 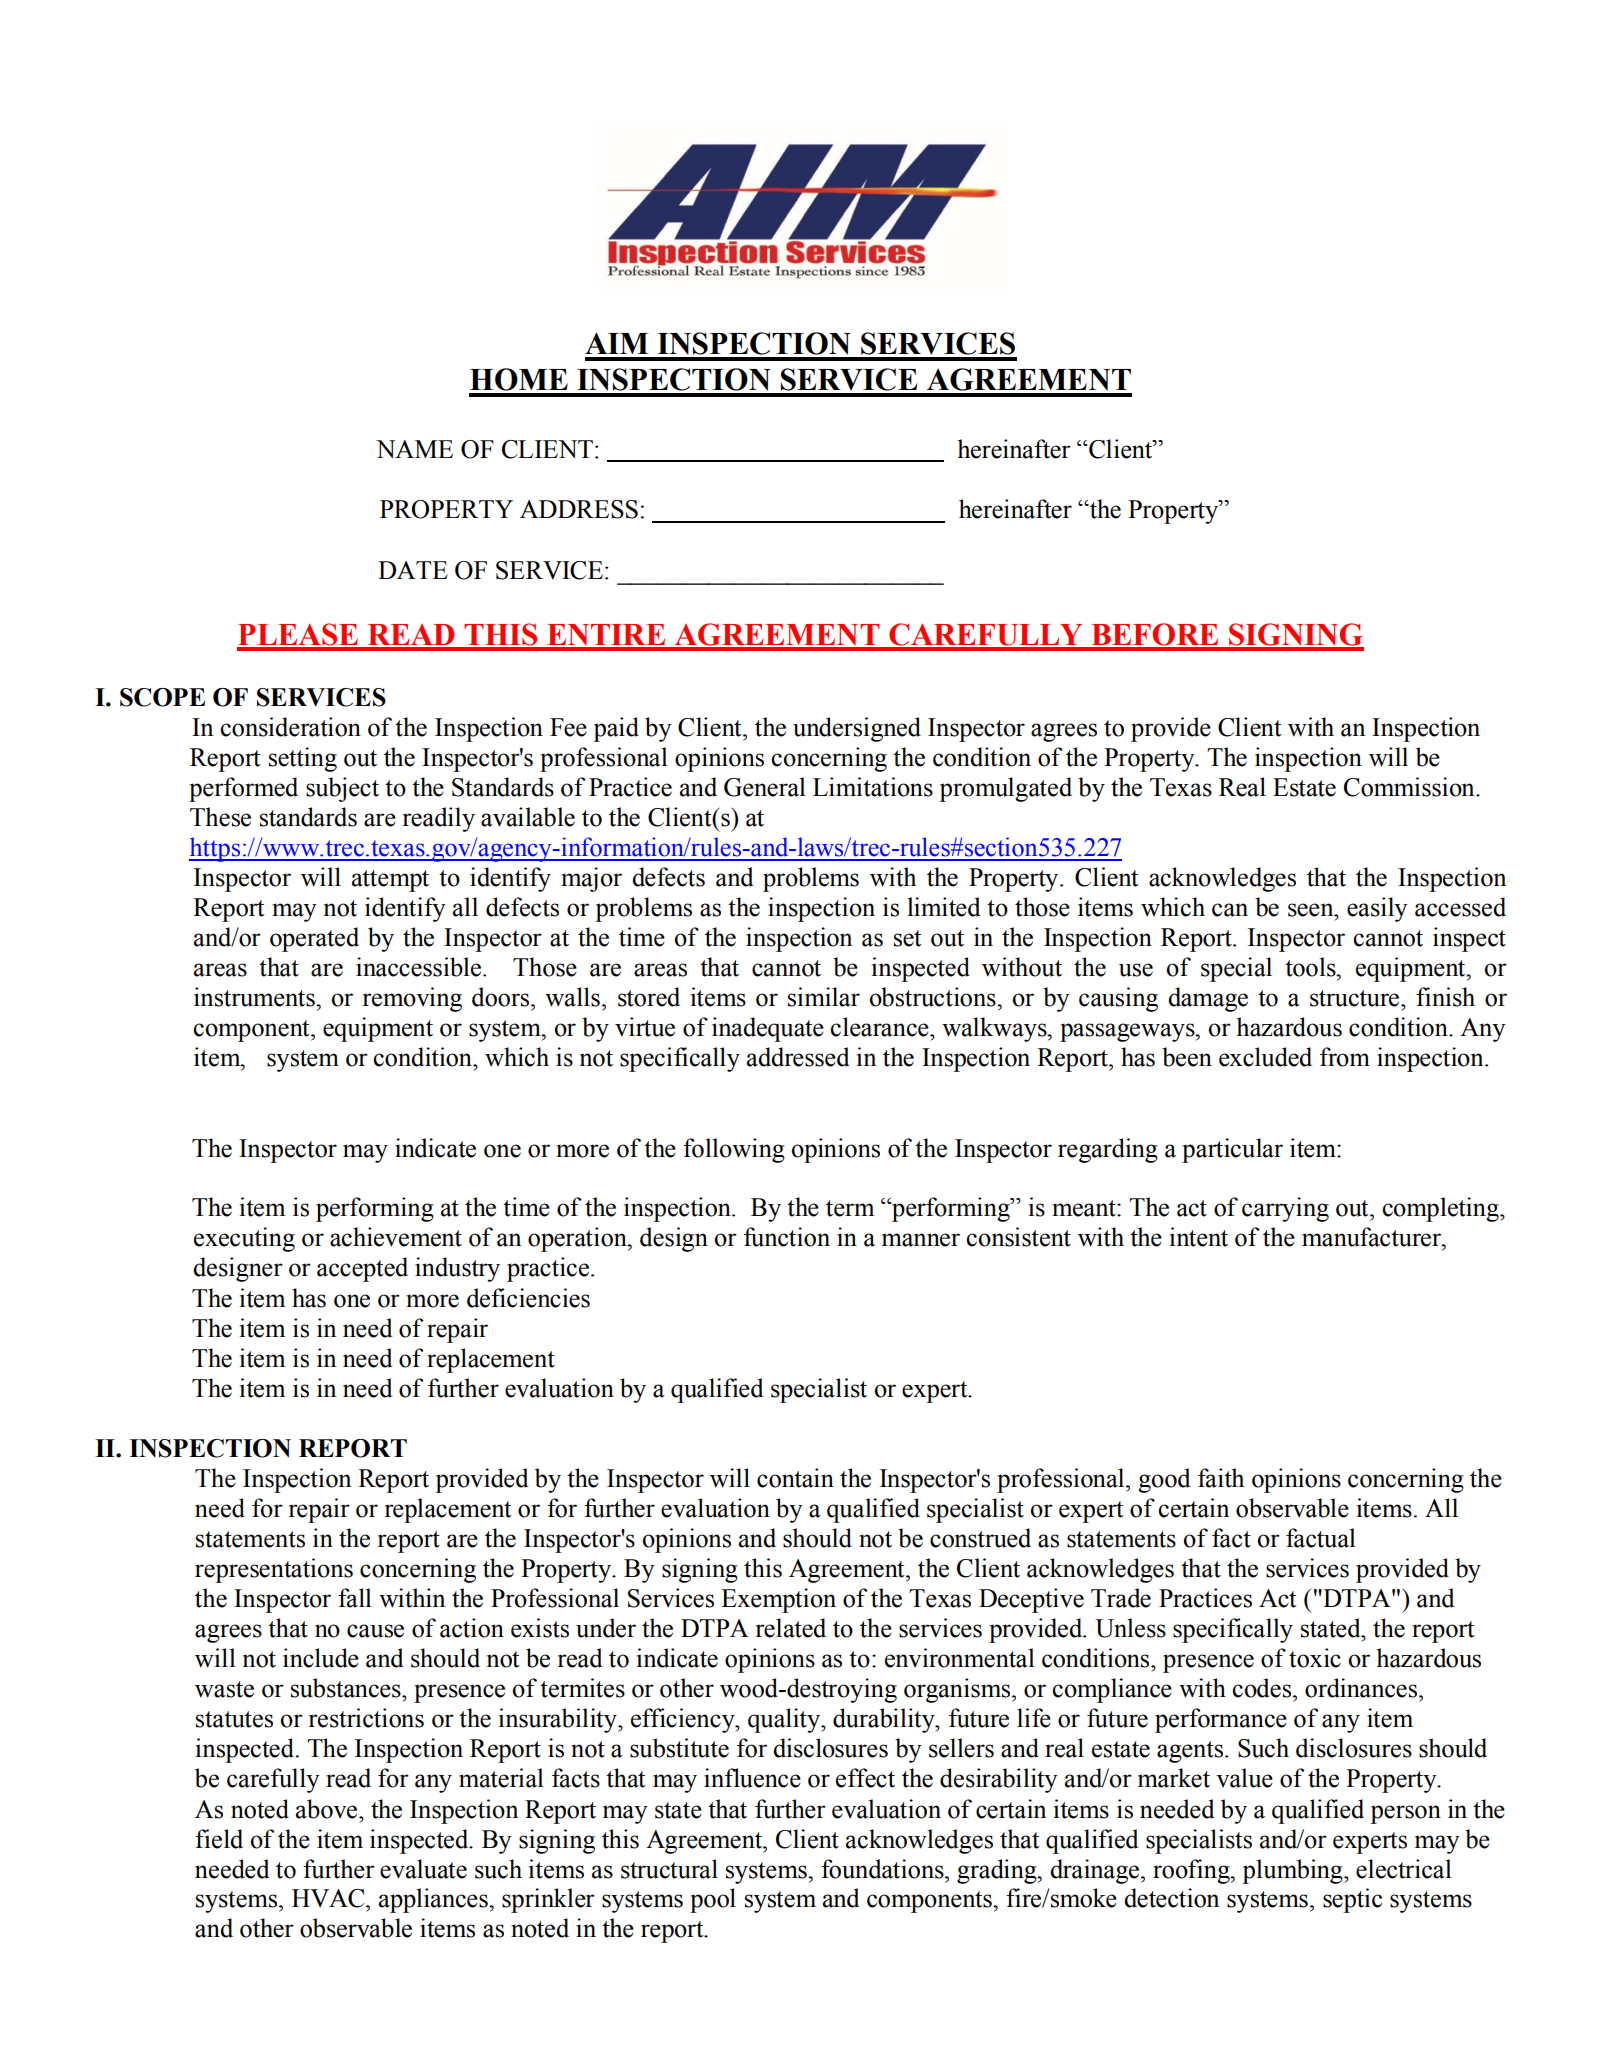 I want to click on faith, so click(x=1221, y=1478).
